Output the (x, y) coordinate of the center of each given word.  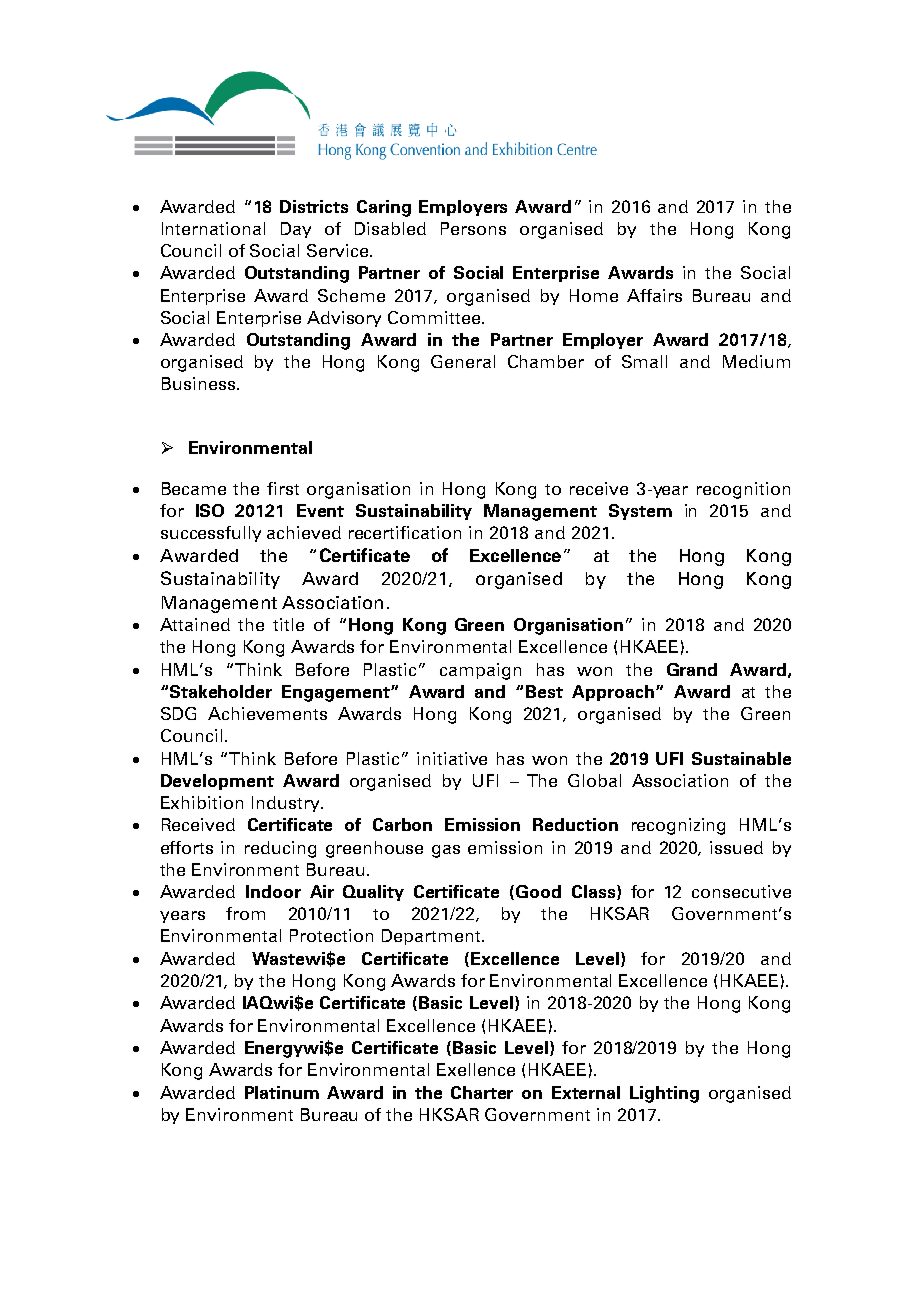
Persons (473, 228)
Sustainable (741, 758)
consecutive (741, 891)
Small (644, 361)
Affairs (654, 295)
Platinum (282, 1092)
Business (198, 383)
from (245, 913)
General (463, 361)
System (640, 512)
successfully (211, 534)
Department (432, 937)
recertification (405, 532)
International (213, 228)
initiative (452, 758)
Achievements (267, 713)
